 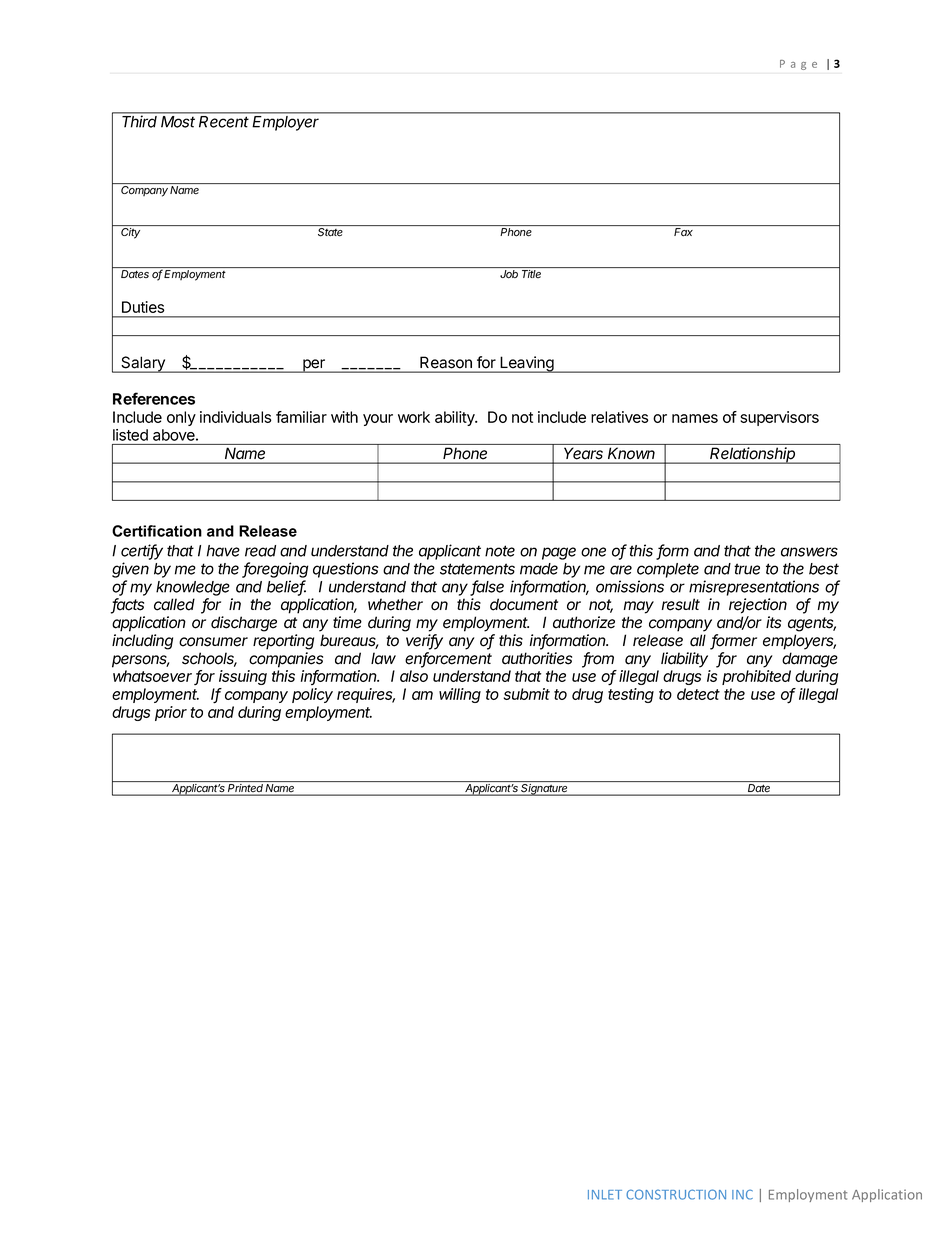 What do you see at coordinates (698, 694) in the screenshot?
I see `detect` at bounding box center [698, 694].
